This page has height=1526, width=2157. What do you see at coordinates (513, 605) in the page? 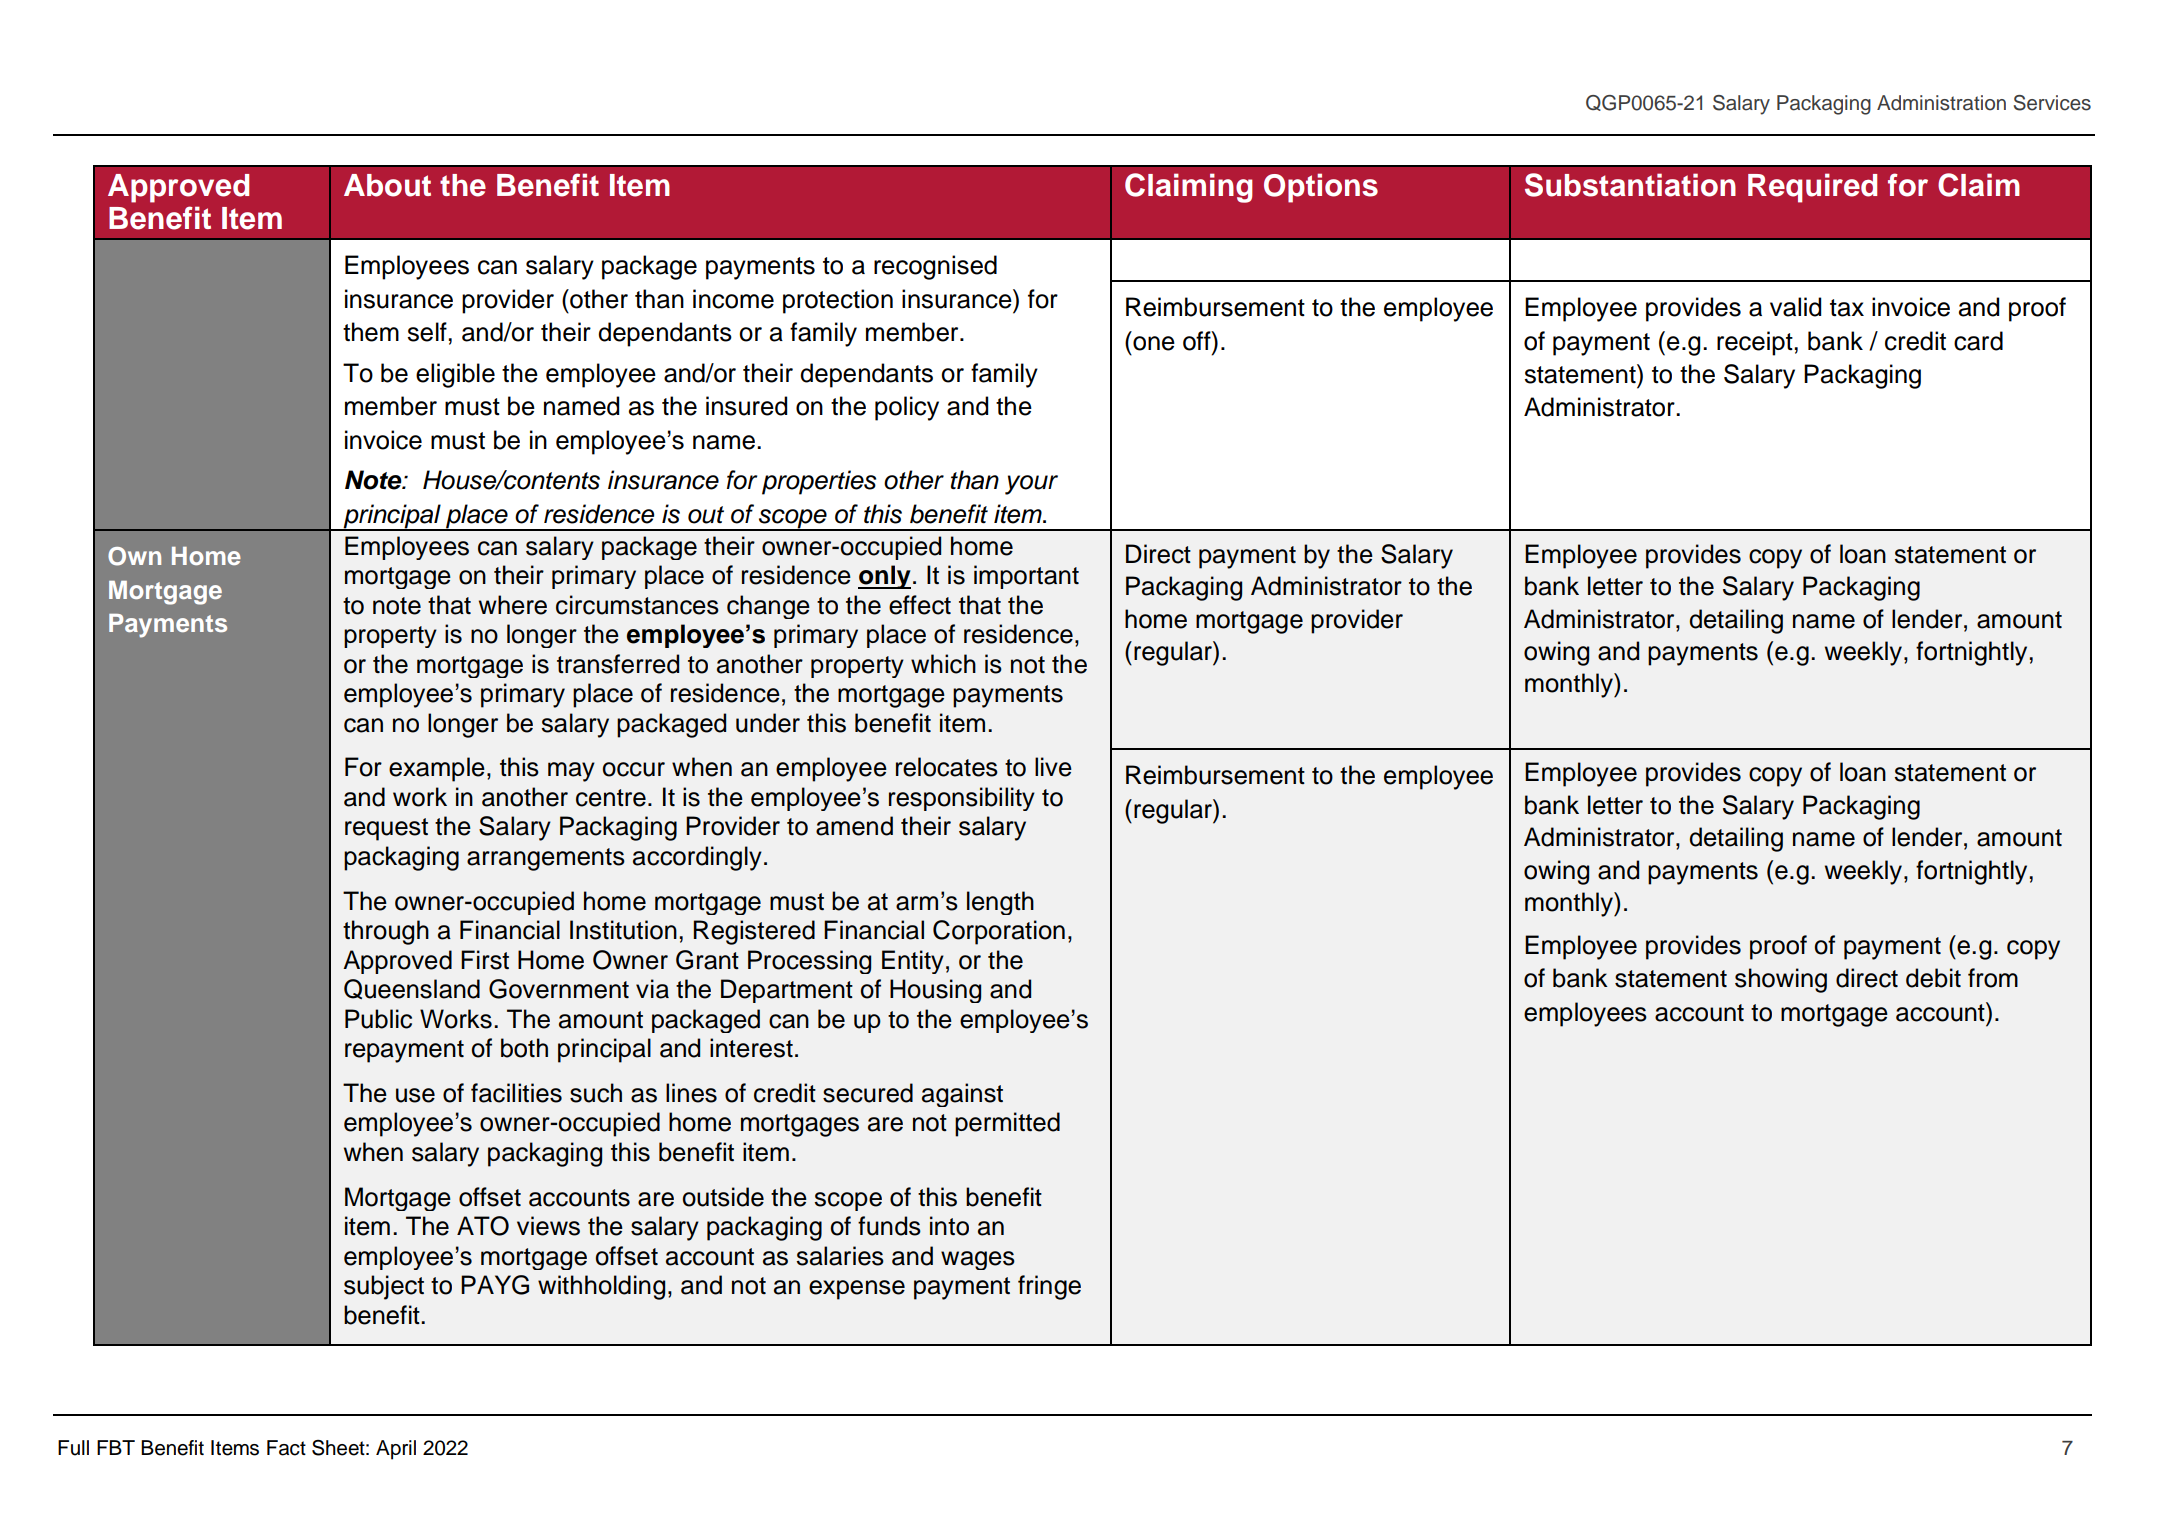
I see `where` at bounding box center [513, 605].
